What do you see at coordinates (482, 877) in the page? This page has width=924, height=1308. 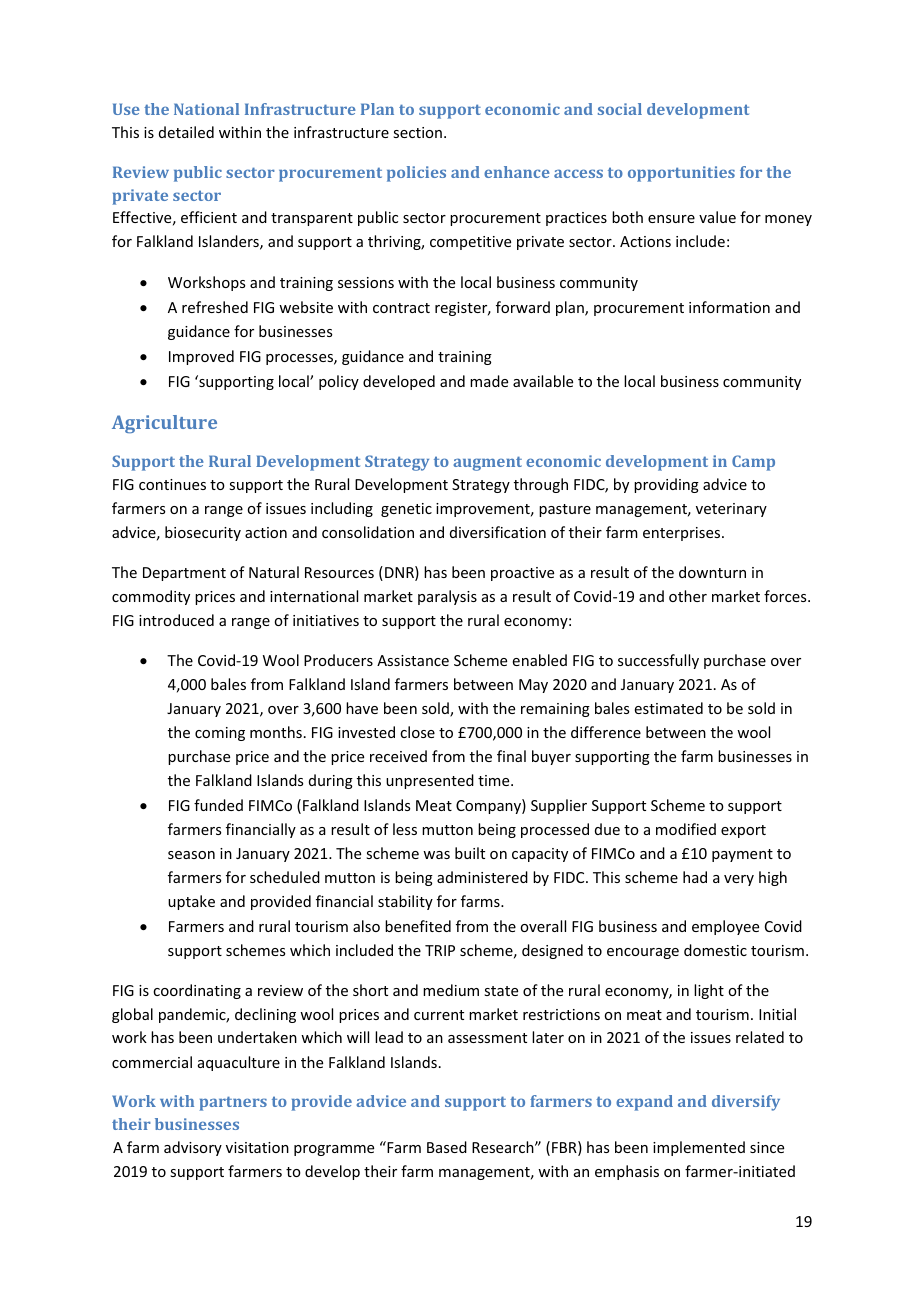 I see `administered` at bounding box center [482, 877].
